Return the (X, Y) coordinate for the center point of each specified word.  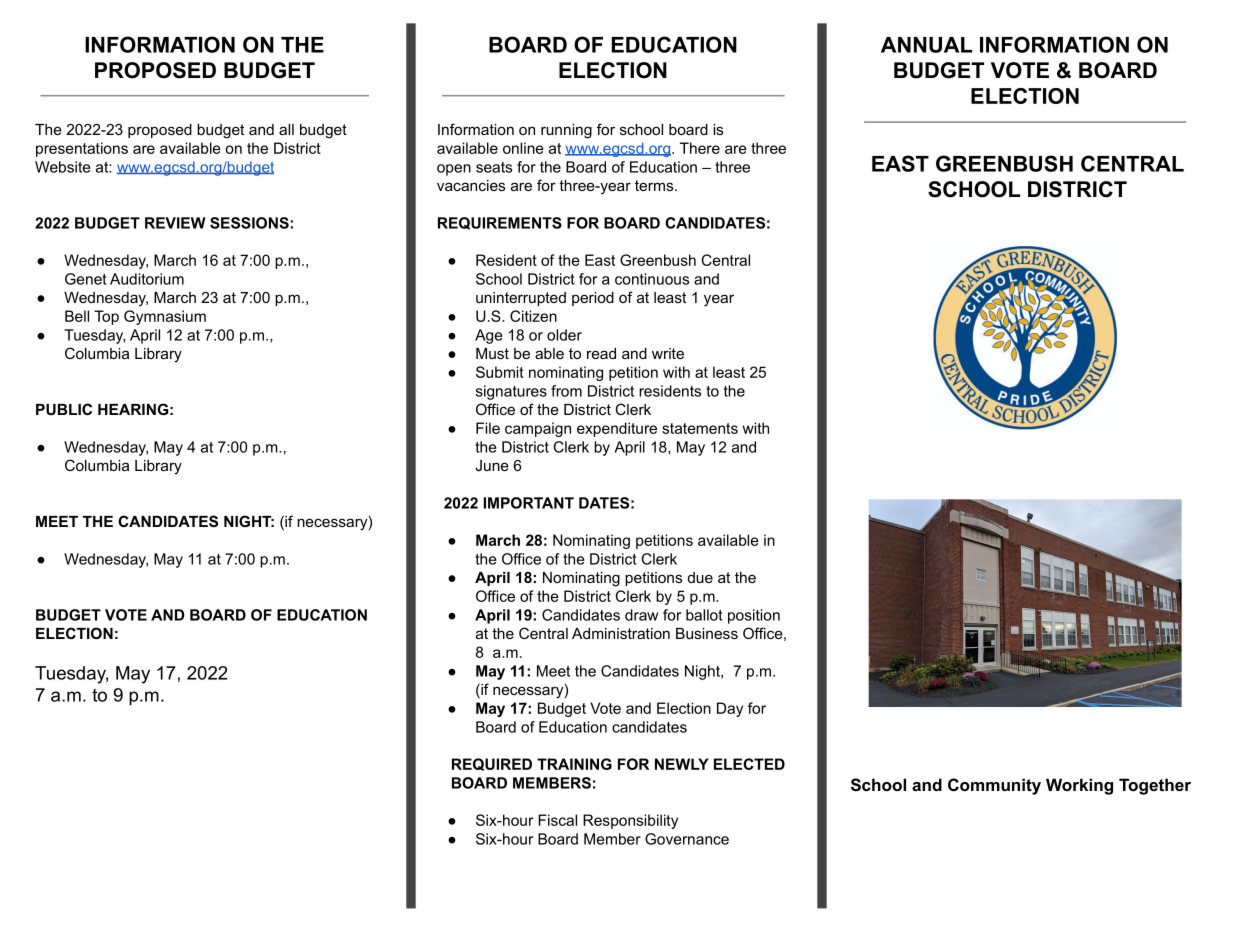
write (668, 353)
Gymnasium (165, 317)
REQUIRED (492, 764)
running (566, 131)
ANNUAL (926, 45)
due (700, 577)
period (593, 299)
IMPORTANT (529, 503)
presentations (82, 149)
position (754, 616)
